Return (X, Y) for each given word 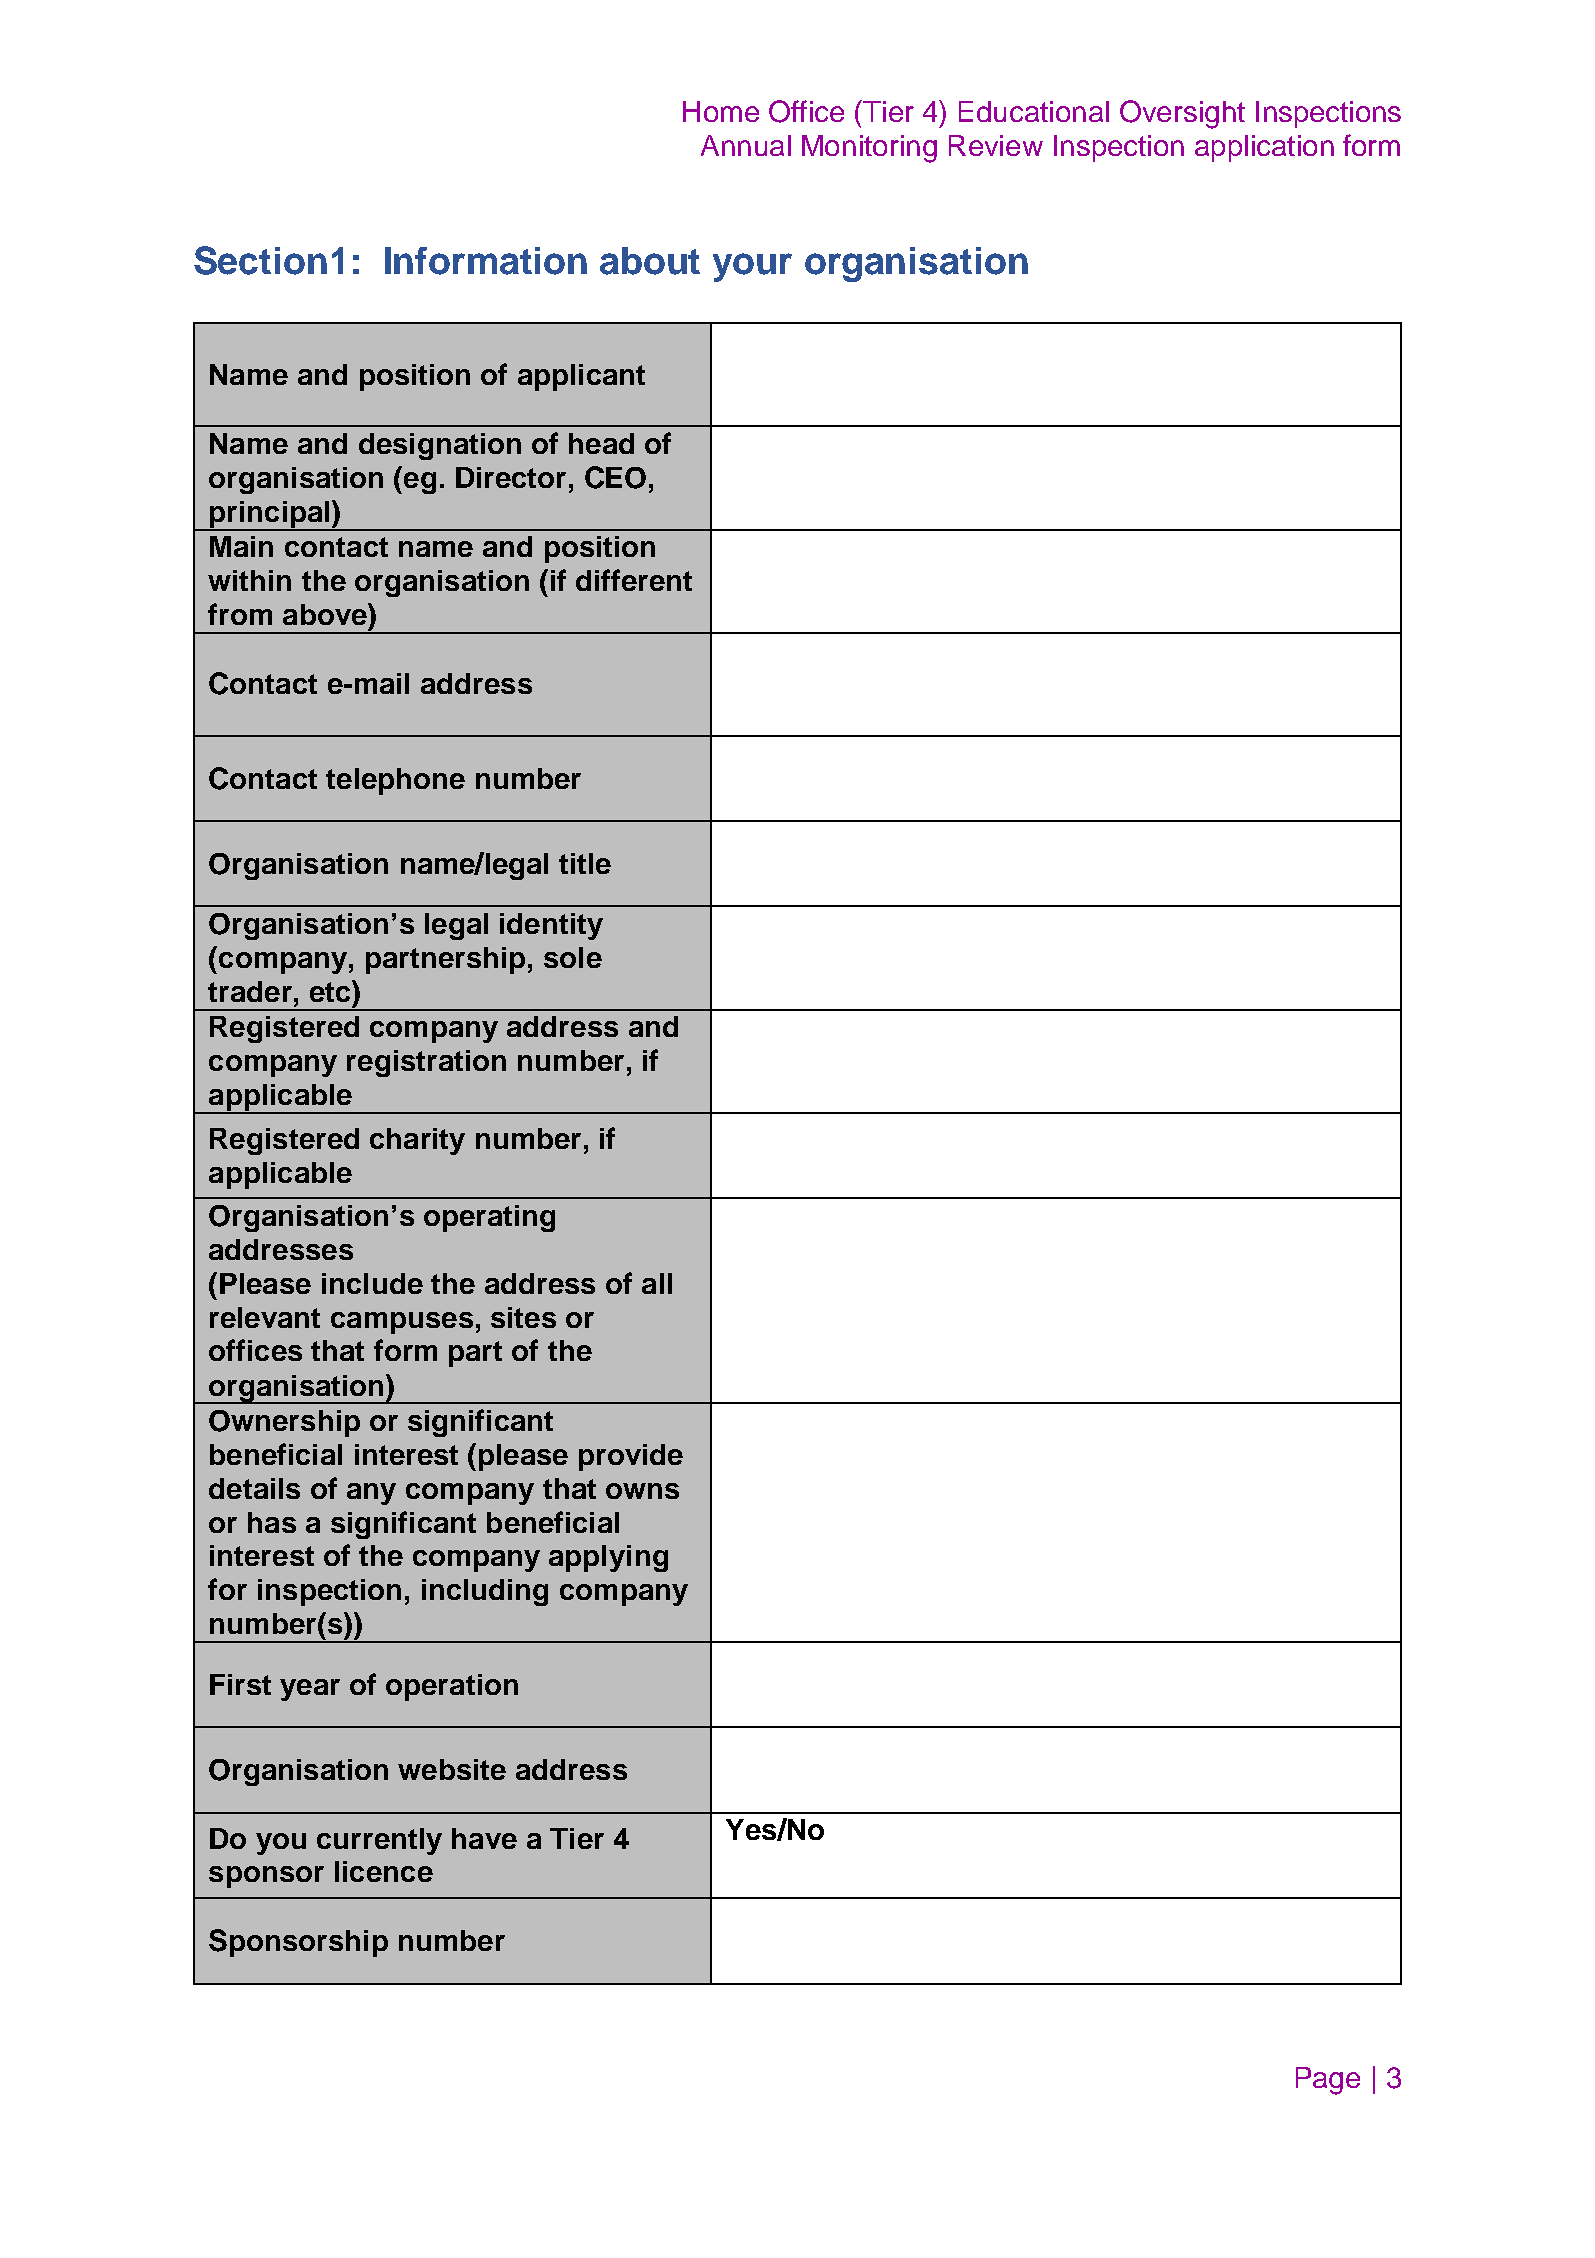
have (484, 1838)
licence (384, 1871)
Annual (746, 145)
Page (1328, 2081)
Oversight (1182, 114)
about (650, 261)
